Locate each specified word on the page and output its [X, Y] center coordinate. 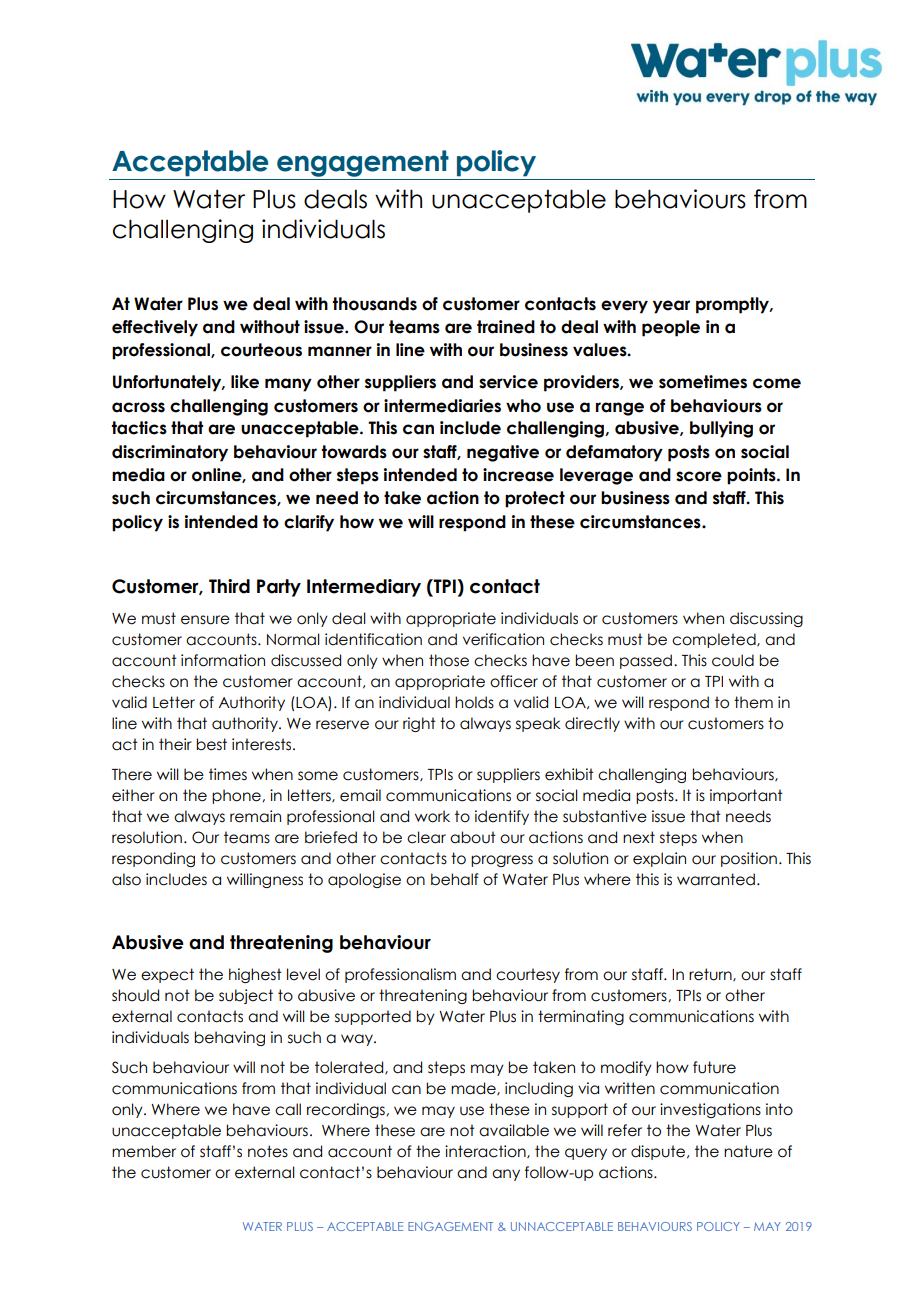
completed [715, 640]
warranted [716, 879]
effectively [155, 328]
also [126, 879]
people [671, 328]
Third [229, 586]
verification [503, 639]
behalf [454, 879]
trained [506, 327]
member [144, 1151]
